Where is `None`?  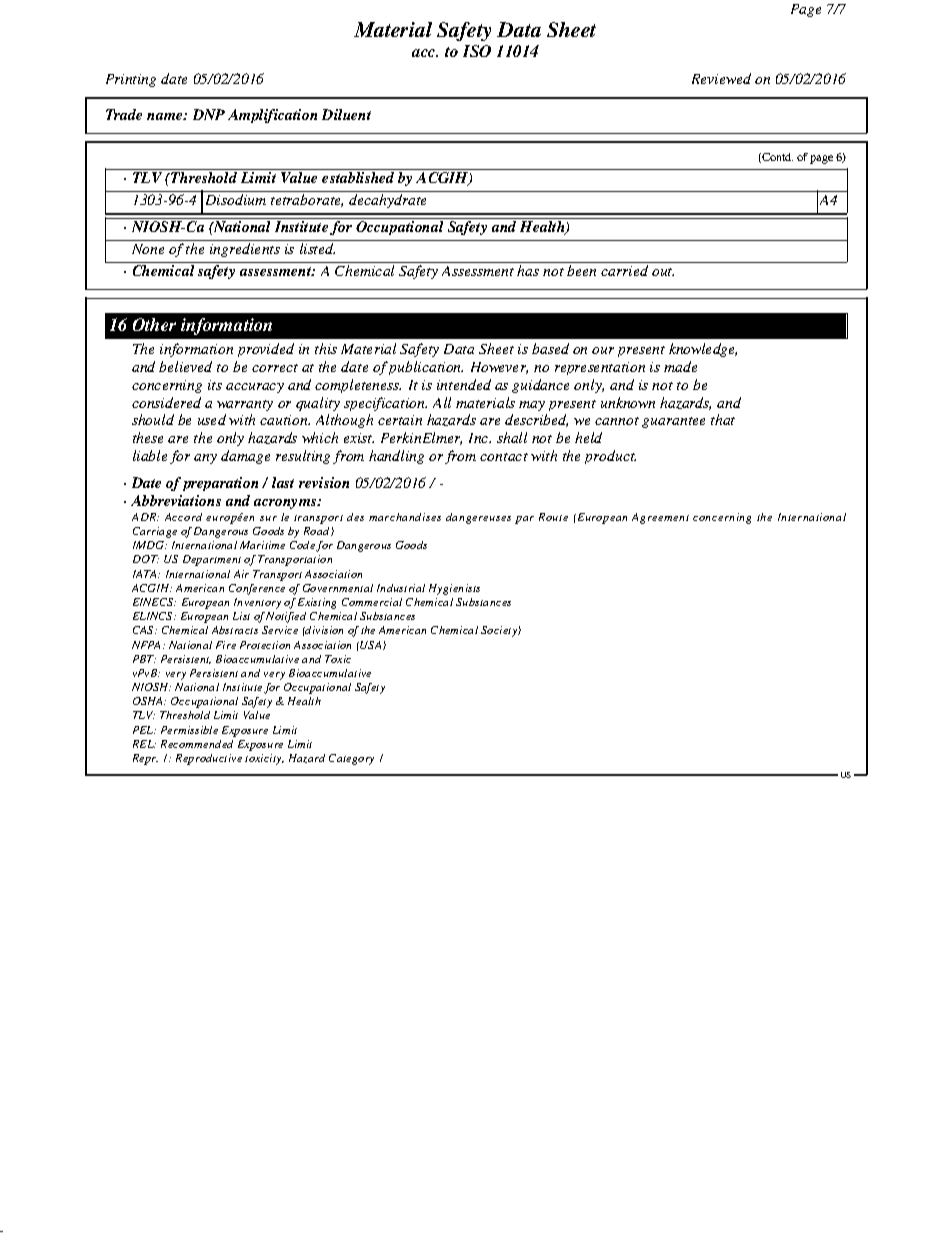
None is located at coordinates (148, 249).
